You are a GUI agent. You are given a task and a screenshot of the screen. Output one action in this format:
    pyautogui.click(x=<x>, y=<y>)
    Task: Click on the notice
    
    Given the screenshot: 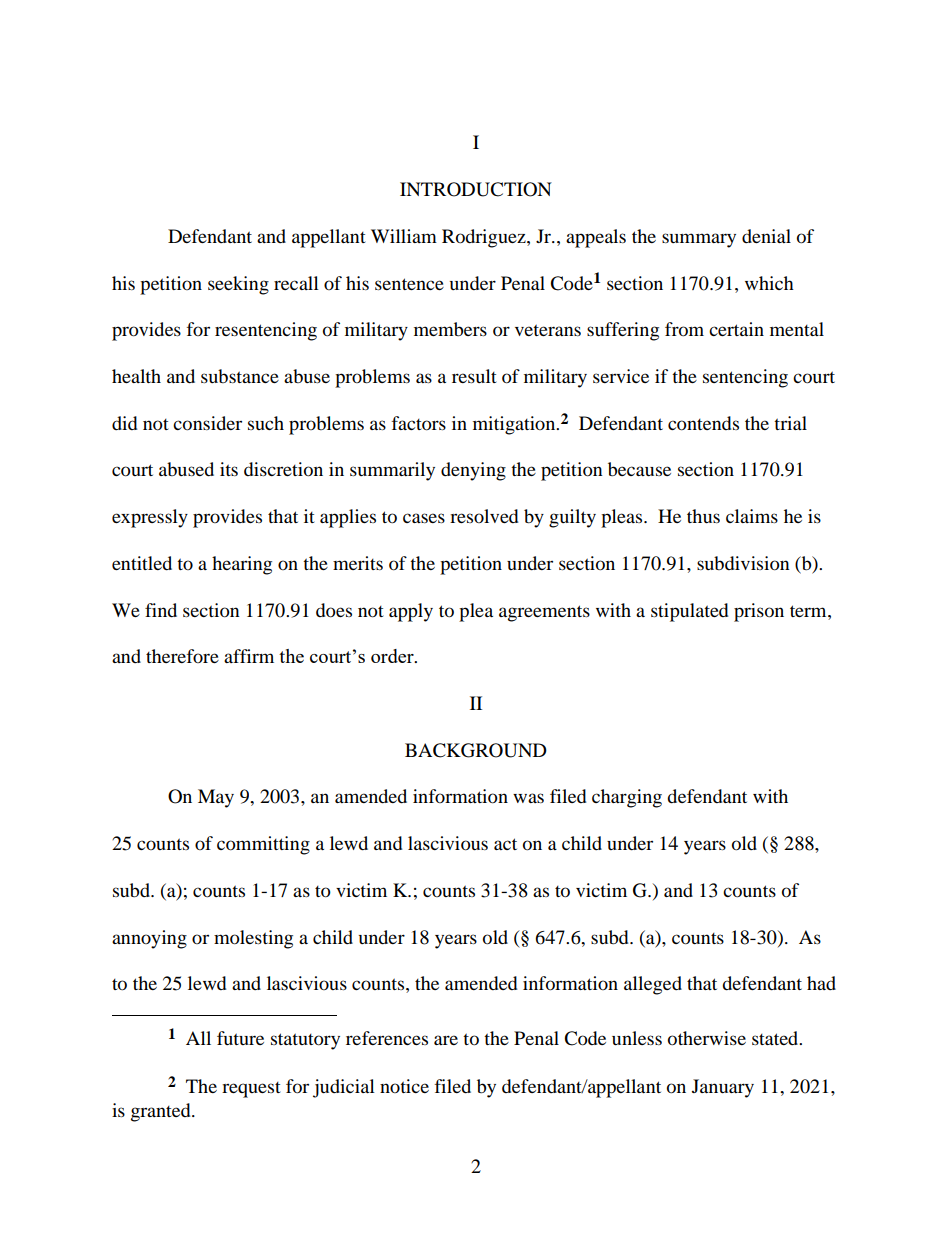 What is the action you would take?
    pyautogui.click(x=404, y=1086)
